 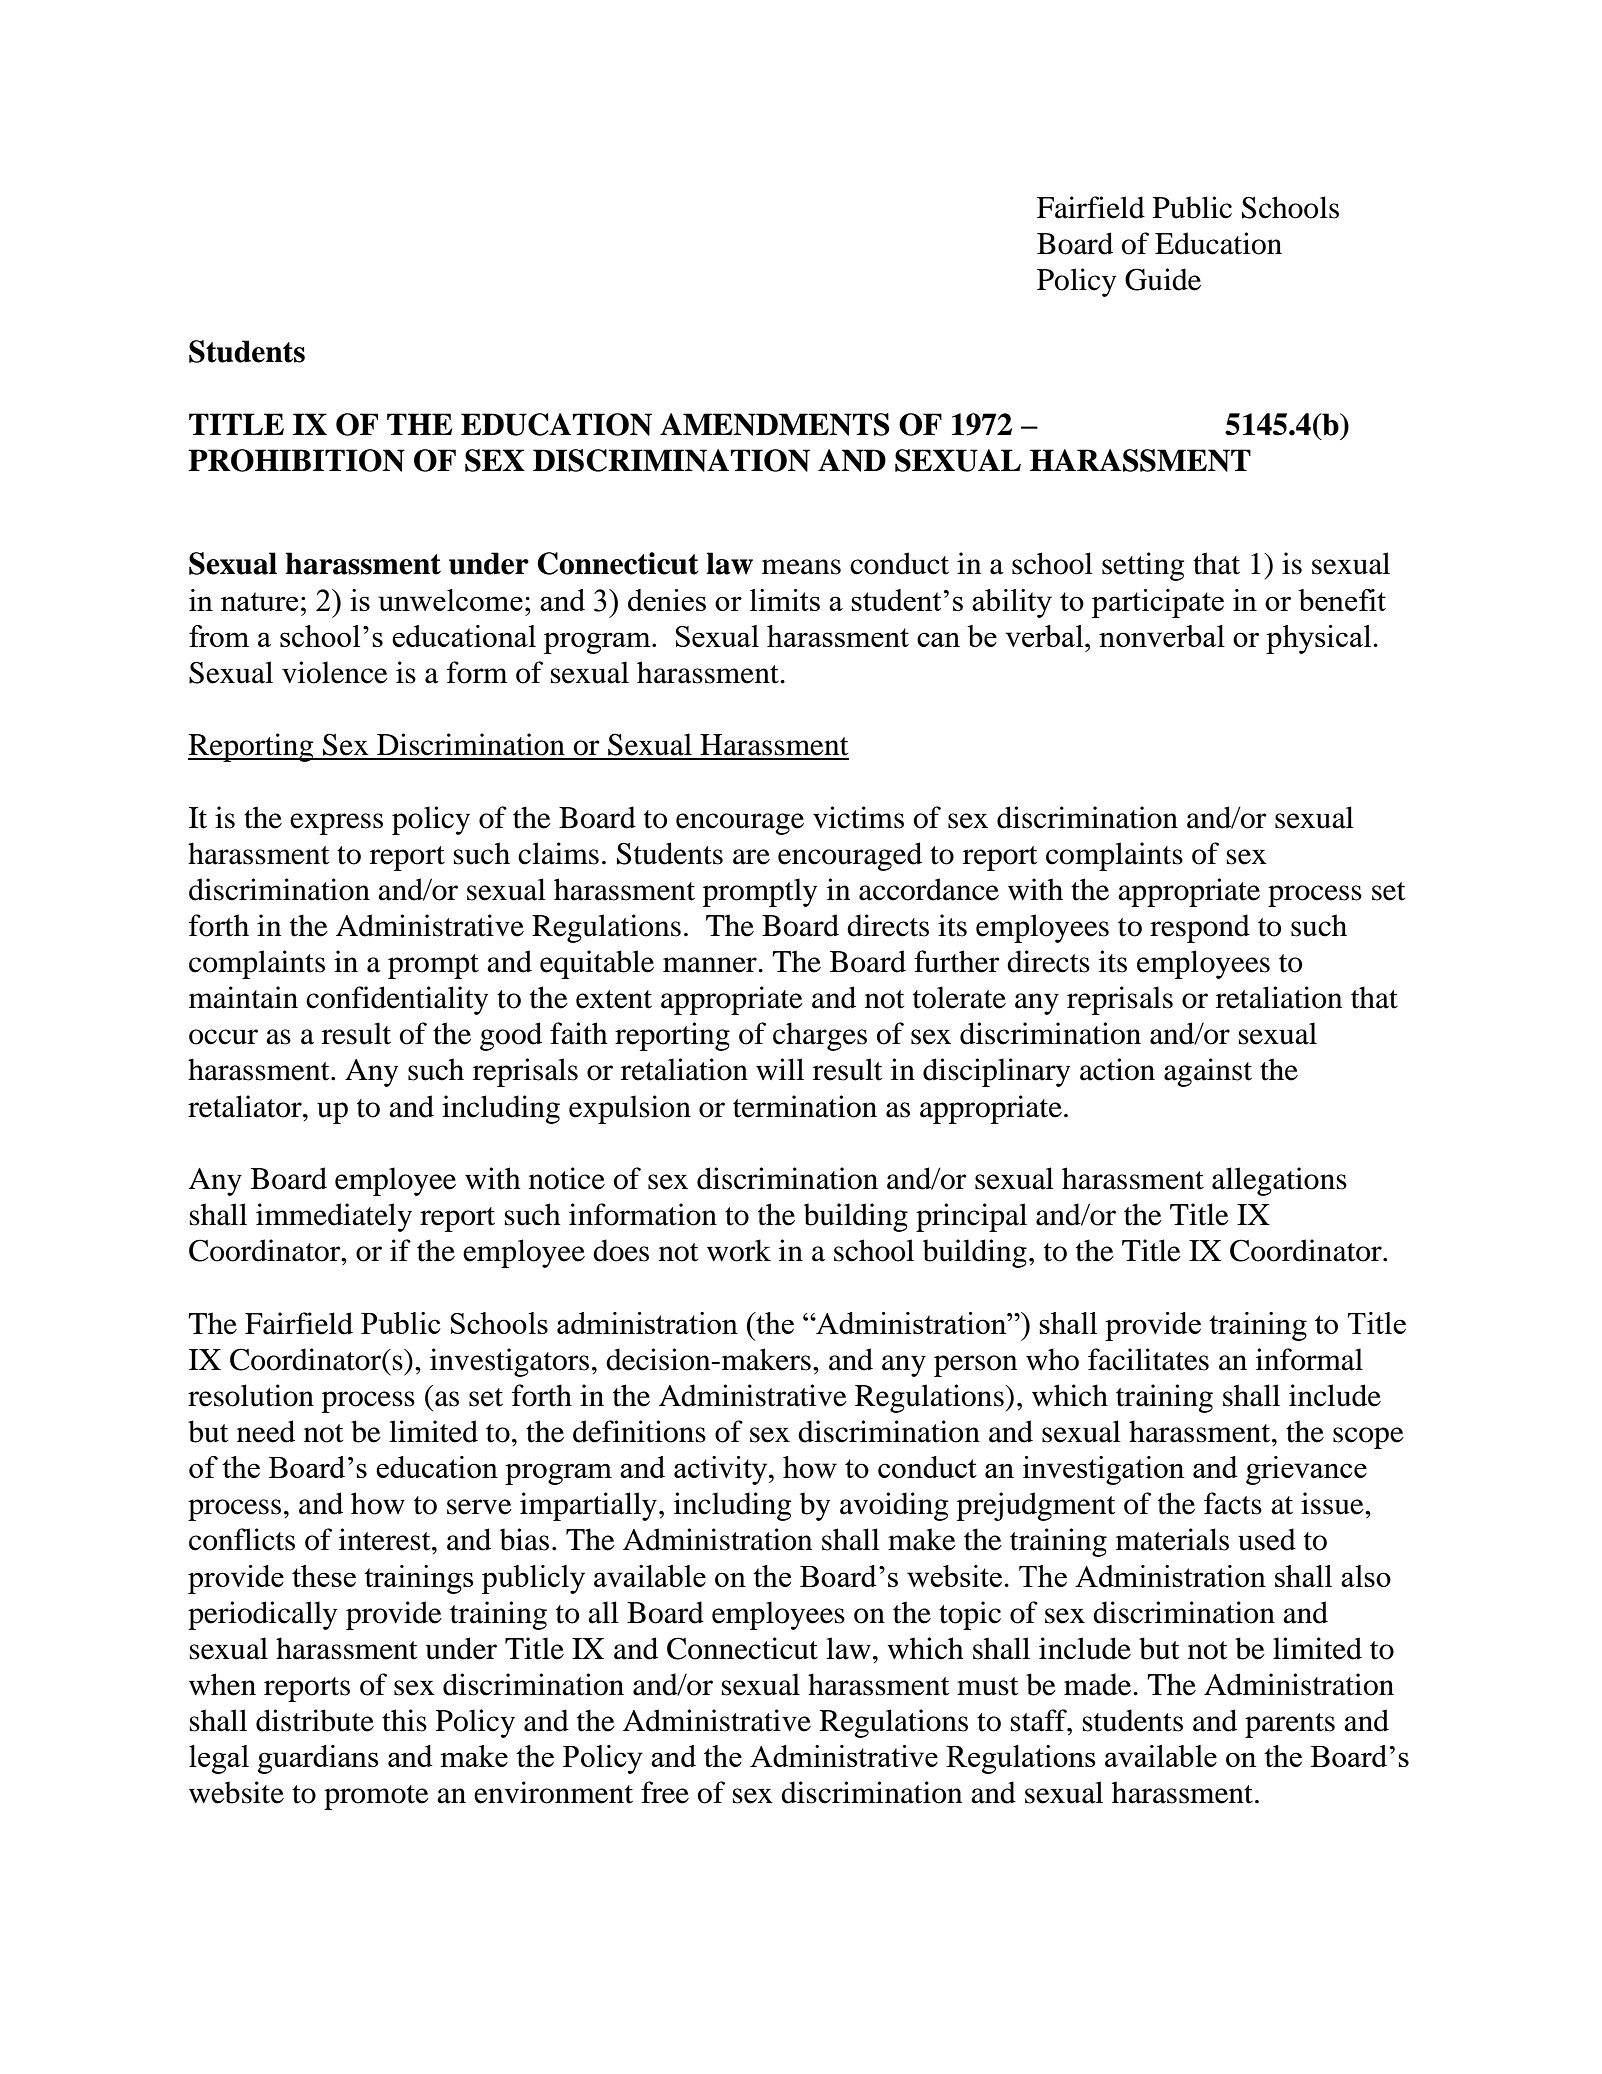 I want to click on guardians, so click(x=318, y=1759).
